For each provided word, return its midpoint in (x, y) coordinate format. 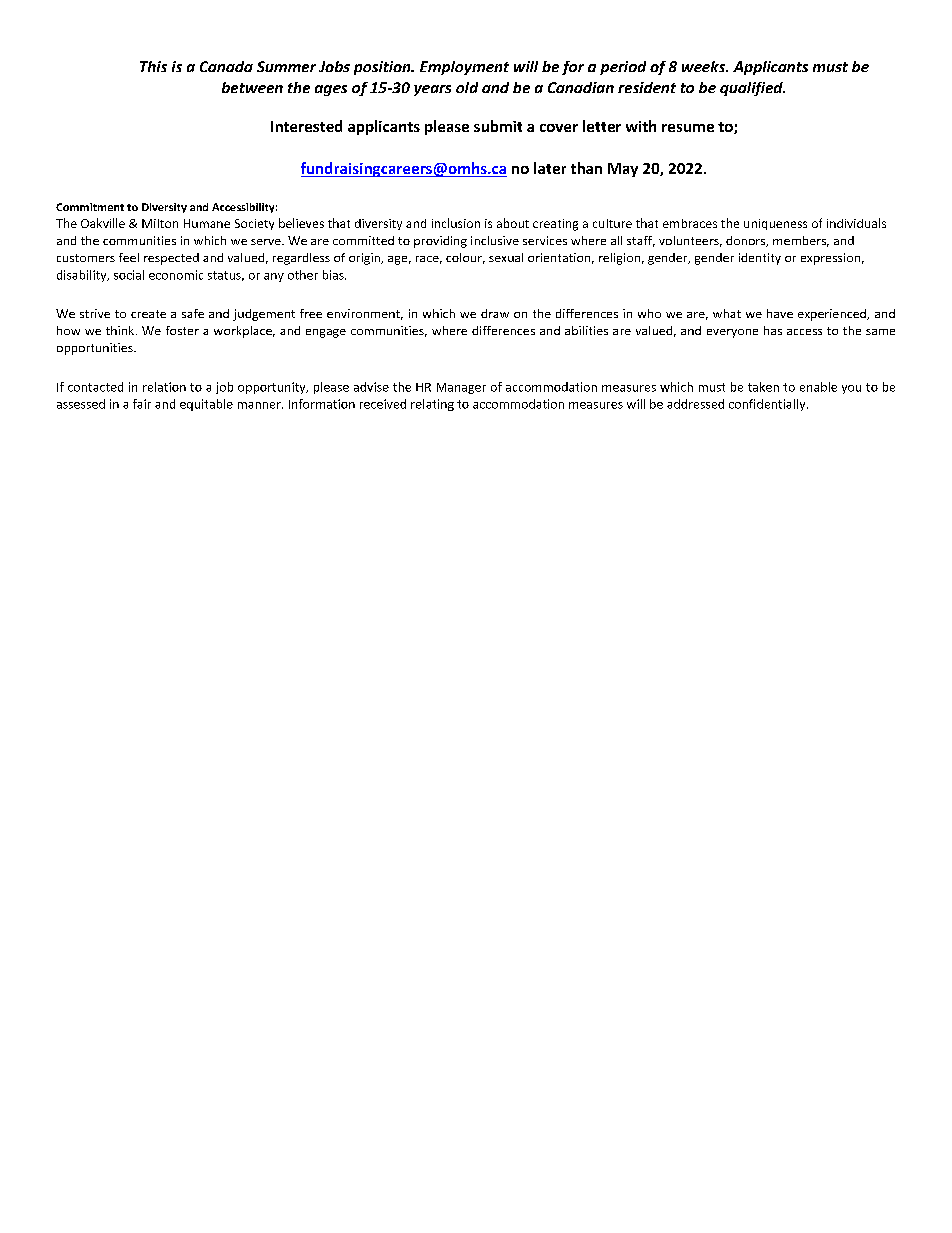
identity (760, 259)
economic (176, 275)
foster (182, 330)
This (153, 66)
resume (688, 128)
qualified (752, 89)
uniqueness (775, 224)
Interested (306, 126)
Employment (464, 68)
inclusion (456, 223)
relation (164, 387)
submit (498, 126)
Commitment (90, 207)
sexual (506, 257)
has (773, 330)
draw (495, 313)
